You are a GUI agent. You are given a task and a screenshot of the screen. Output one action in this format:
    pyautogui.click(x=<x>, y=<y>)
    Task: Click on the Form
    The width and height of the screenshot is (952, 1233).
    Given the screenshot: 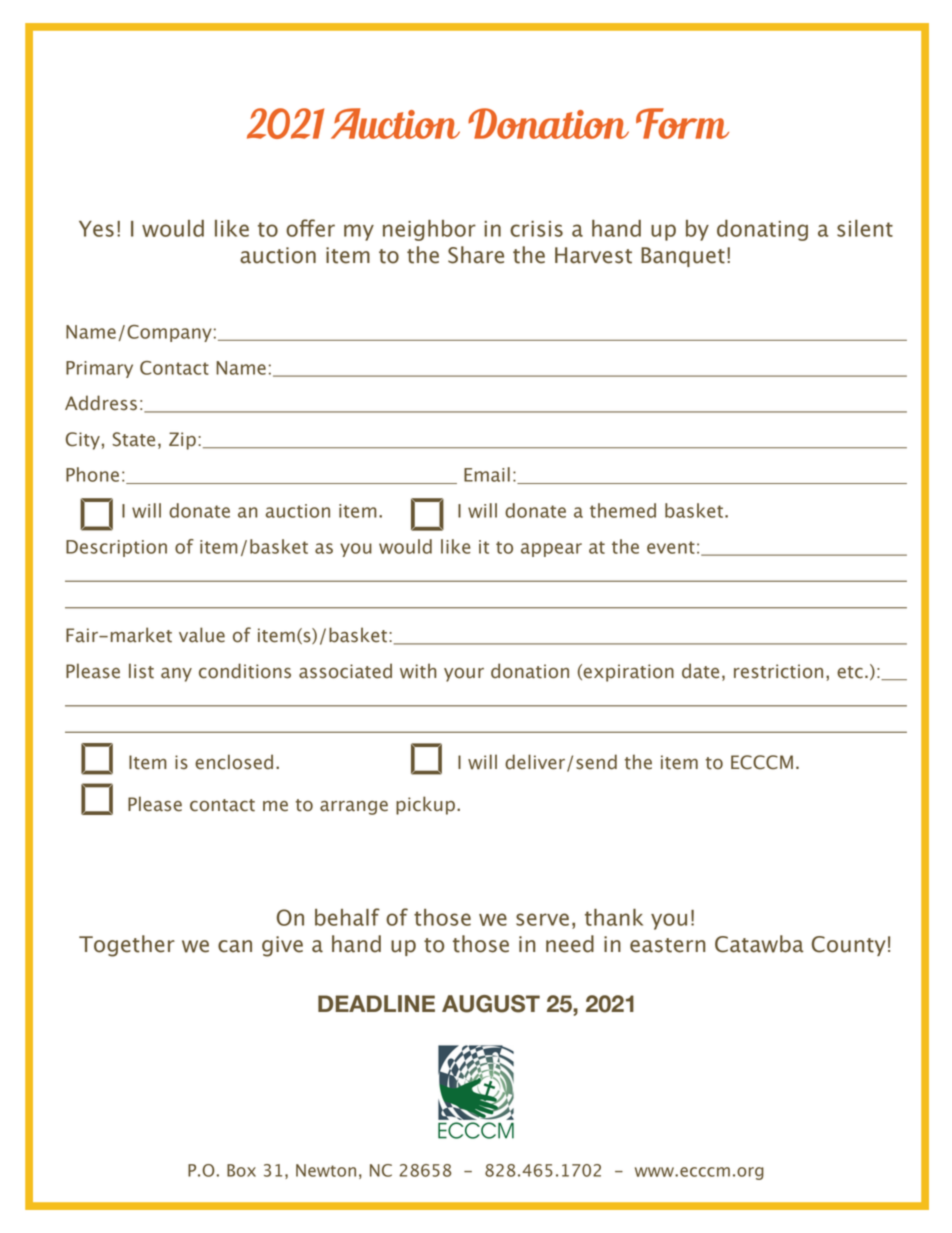 What is the action you would take?
    pyautogui.click(x=682, y=123)
